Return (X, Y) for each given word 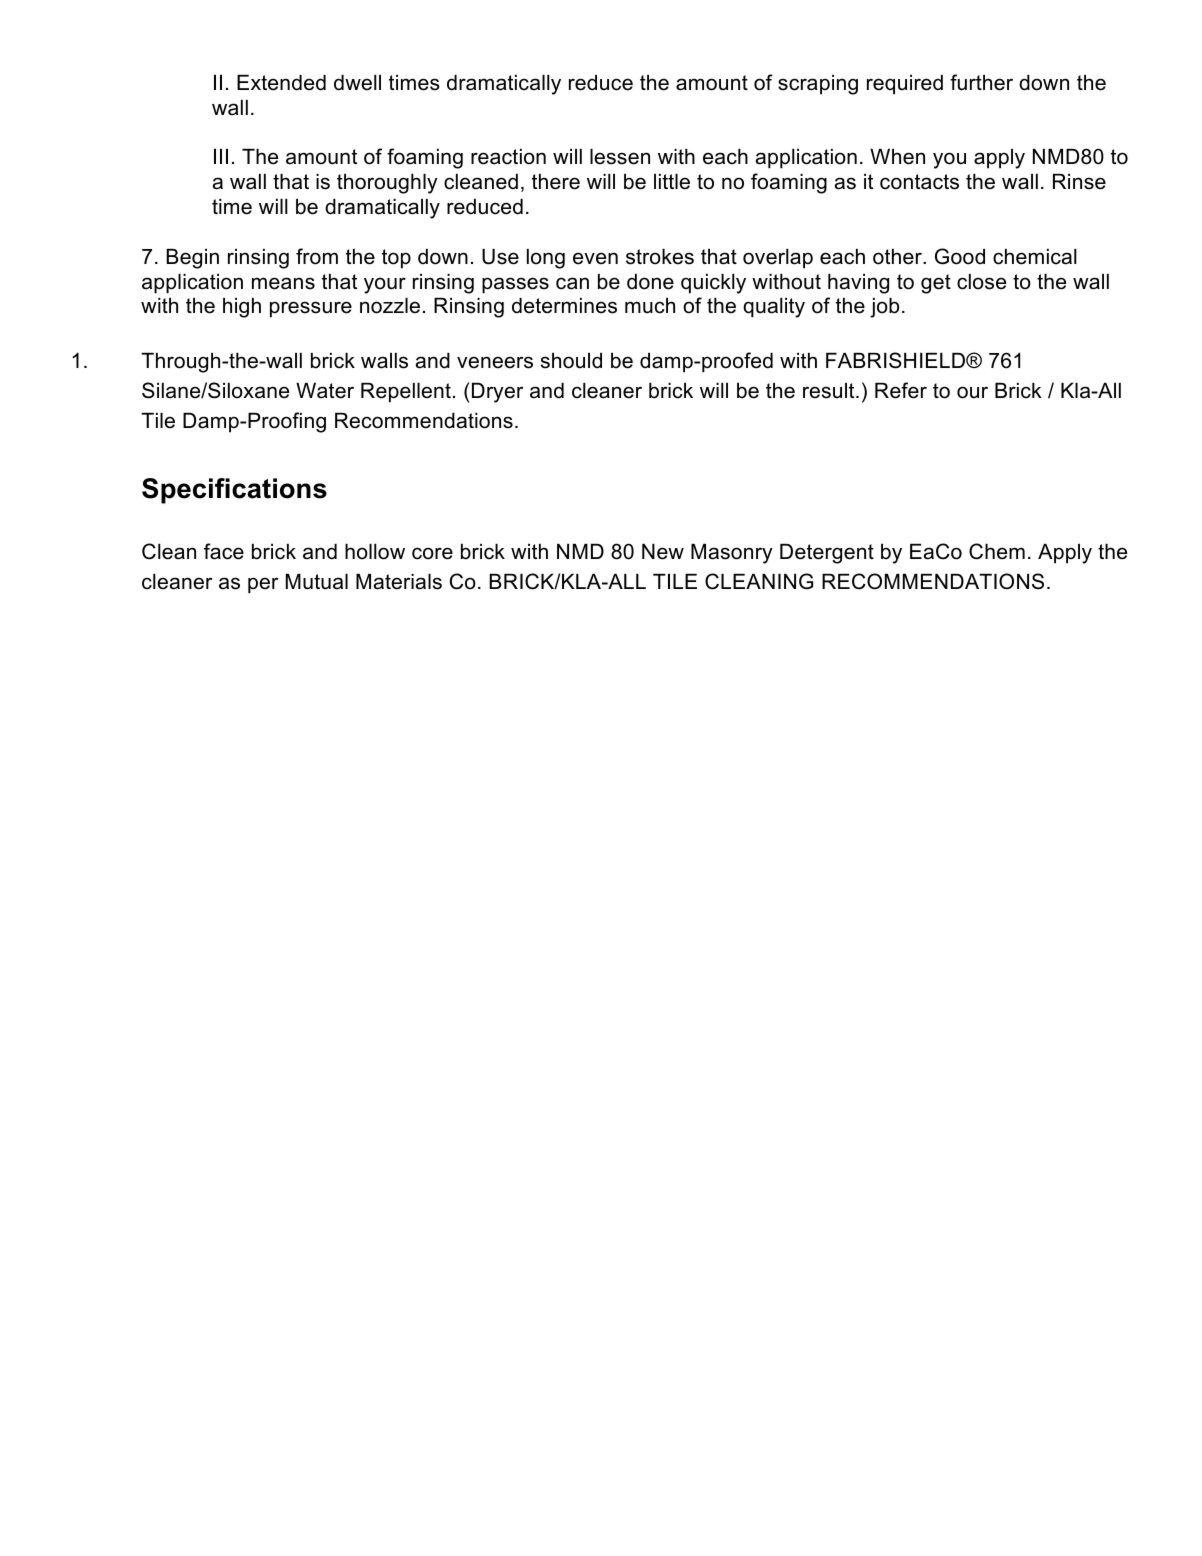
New (663, 552)
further (981, 82)
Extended (281, 83)
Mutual (317, 582)
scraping (818, 85)
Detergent (827, 554)
